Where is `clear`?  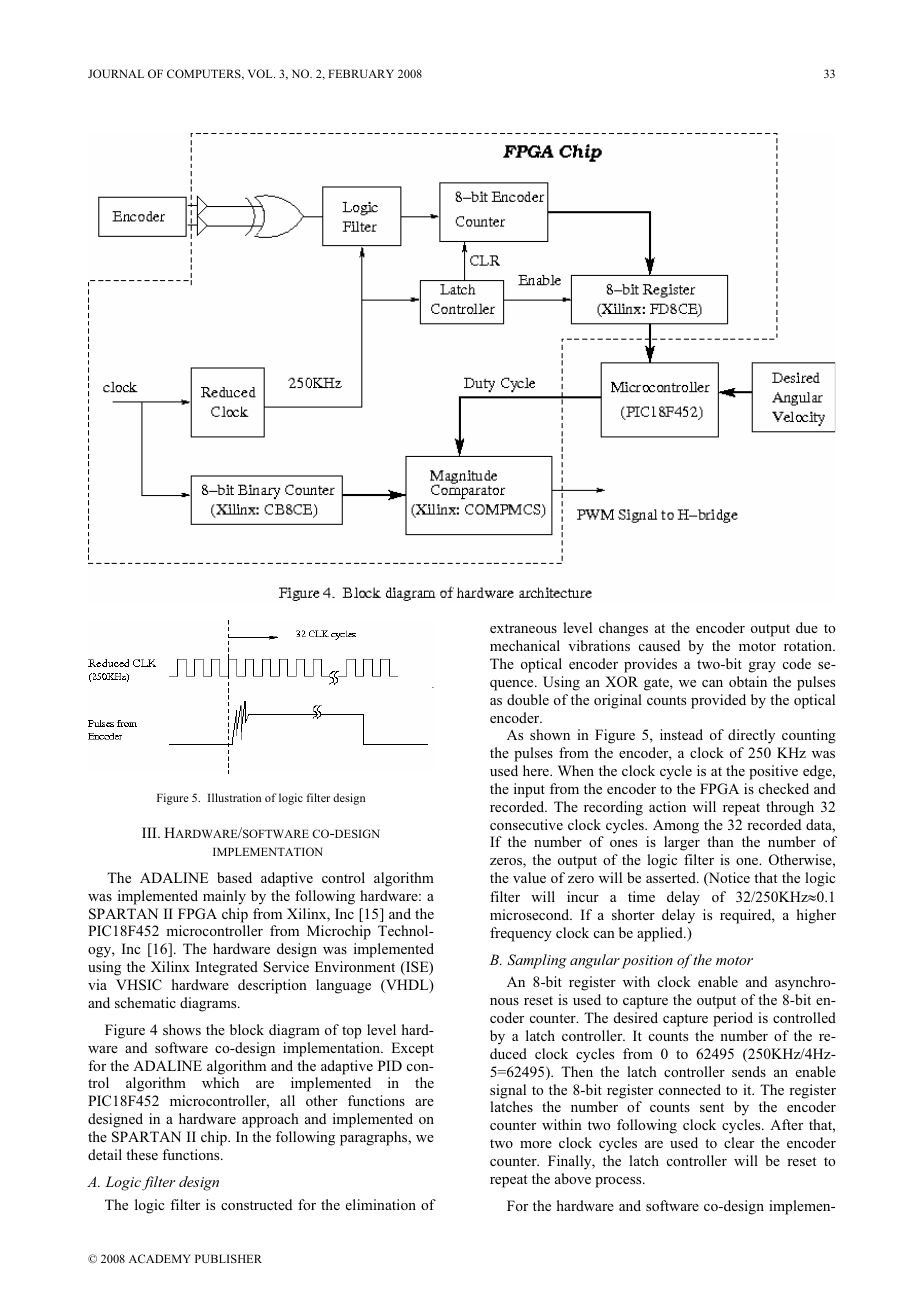 clear is located at coordinates (739, 1142).
